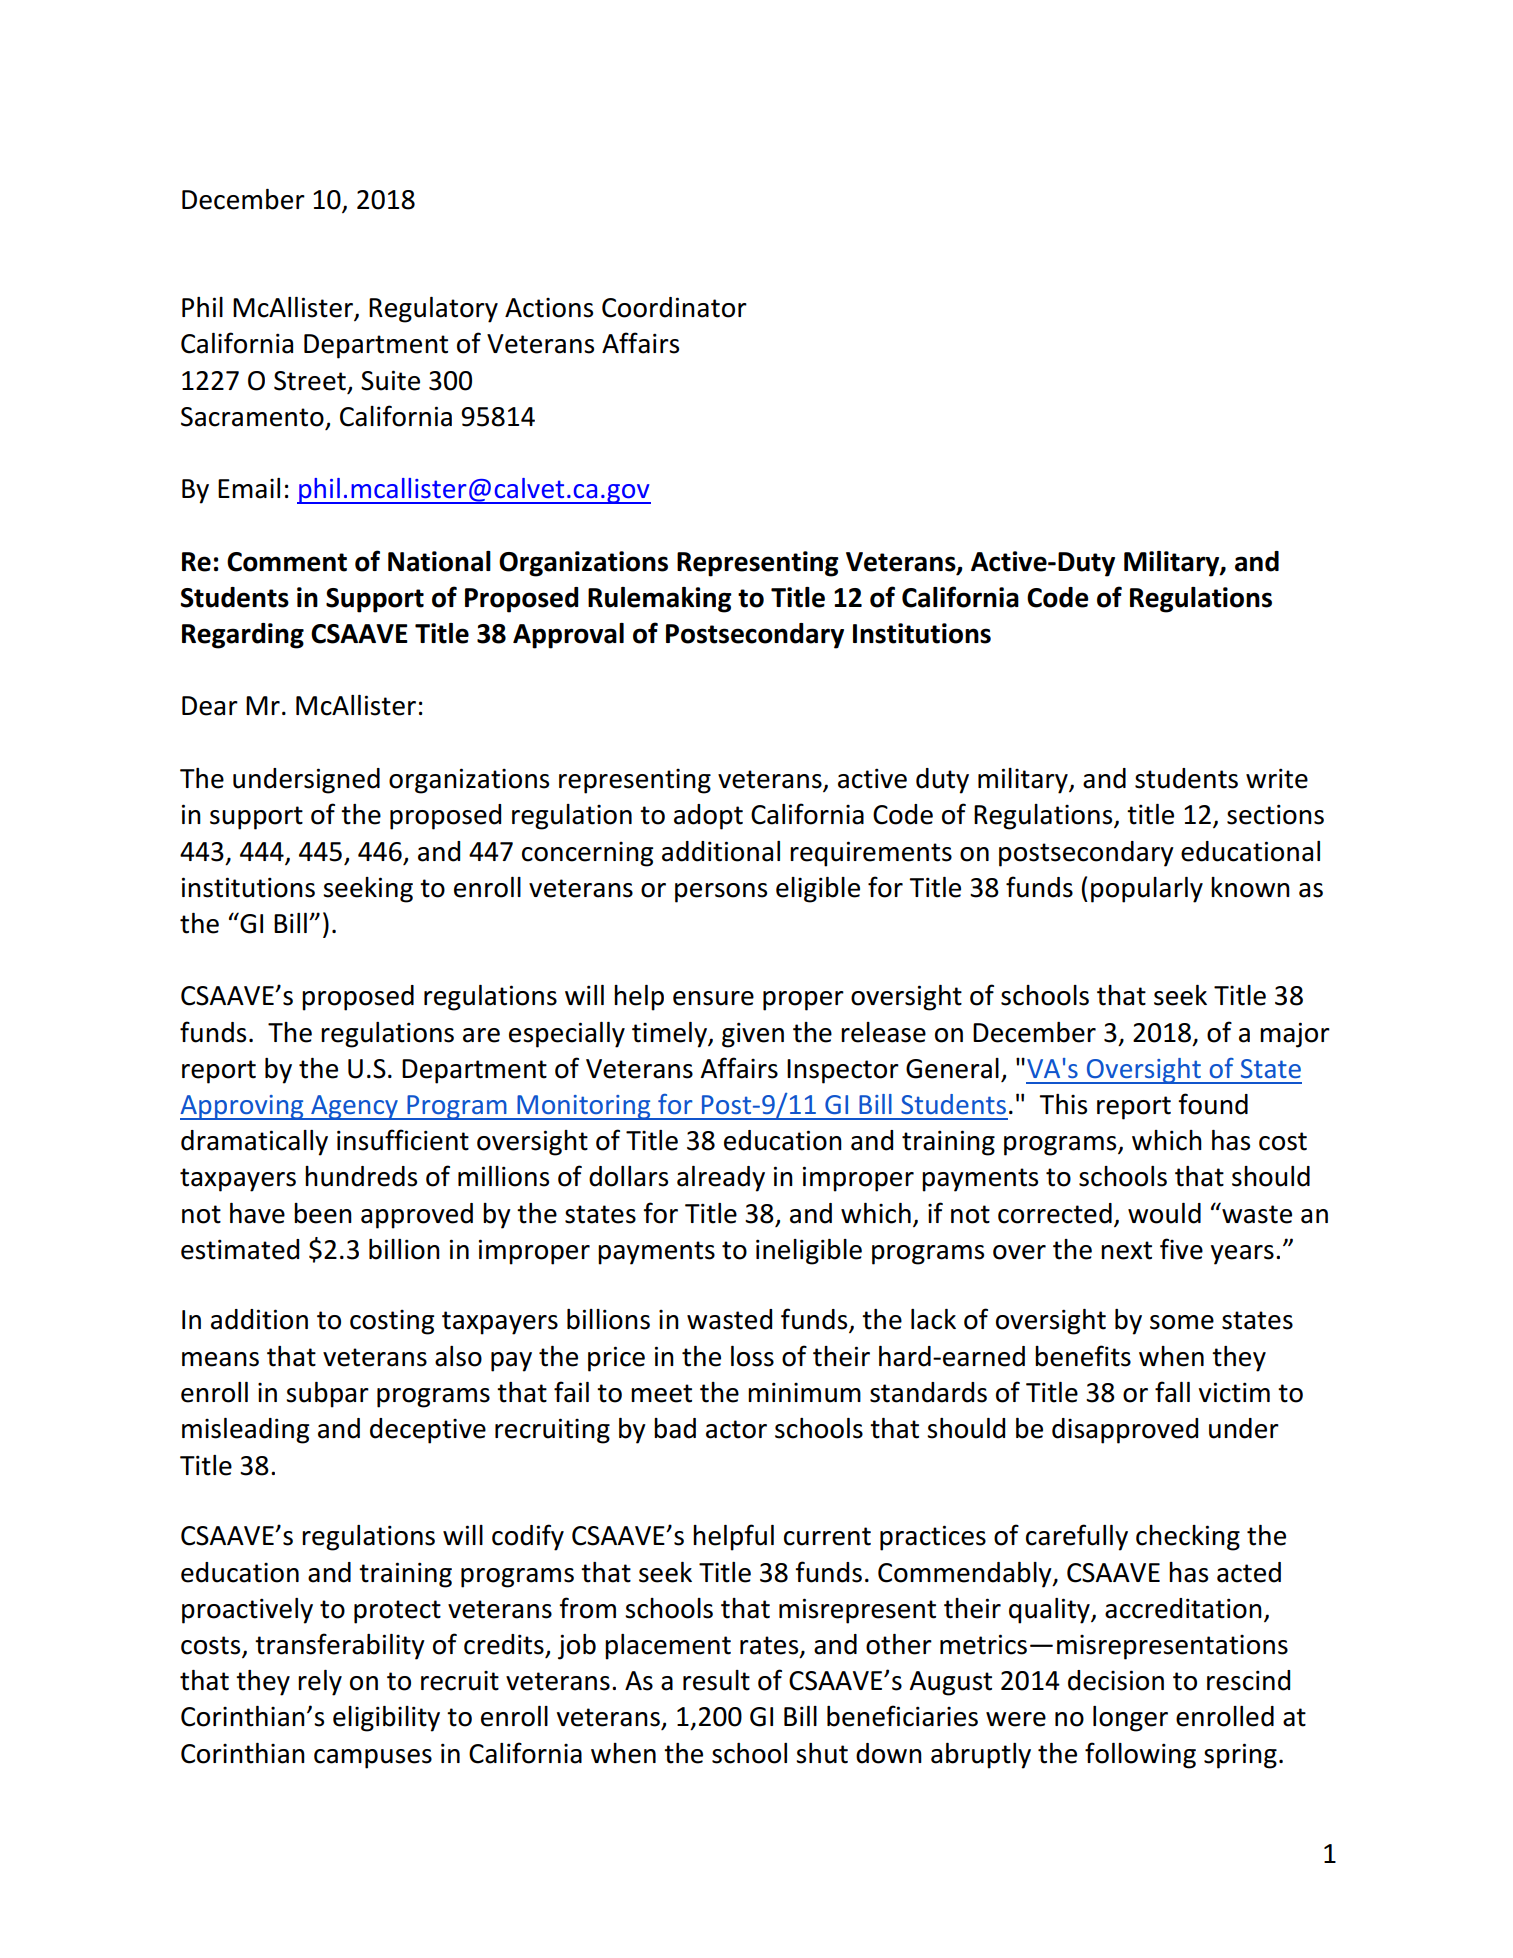  Describe the element at coordinates (1172, 1392) in the image. I see `fall` at that location.
